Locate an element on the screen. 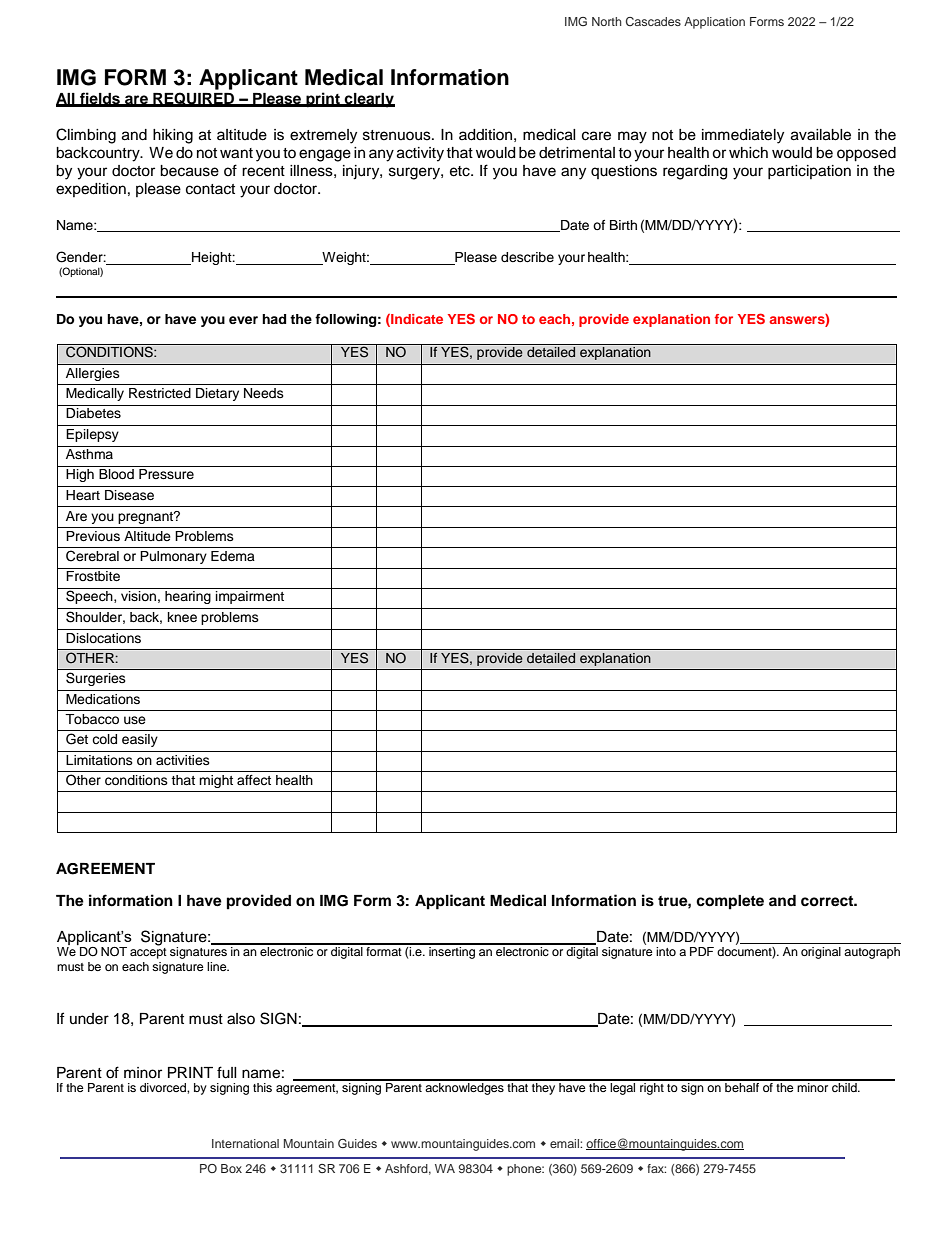 The width and height of the screenshot is (952, 1233). activities is located at coordinates (183, 760).
